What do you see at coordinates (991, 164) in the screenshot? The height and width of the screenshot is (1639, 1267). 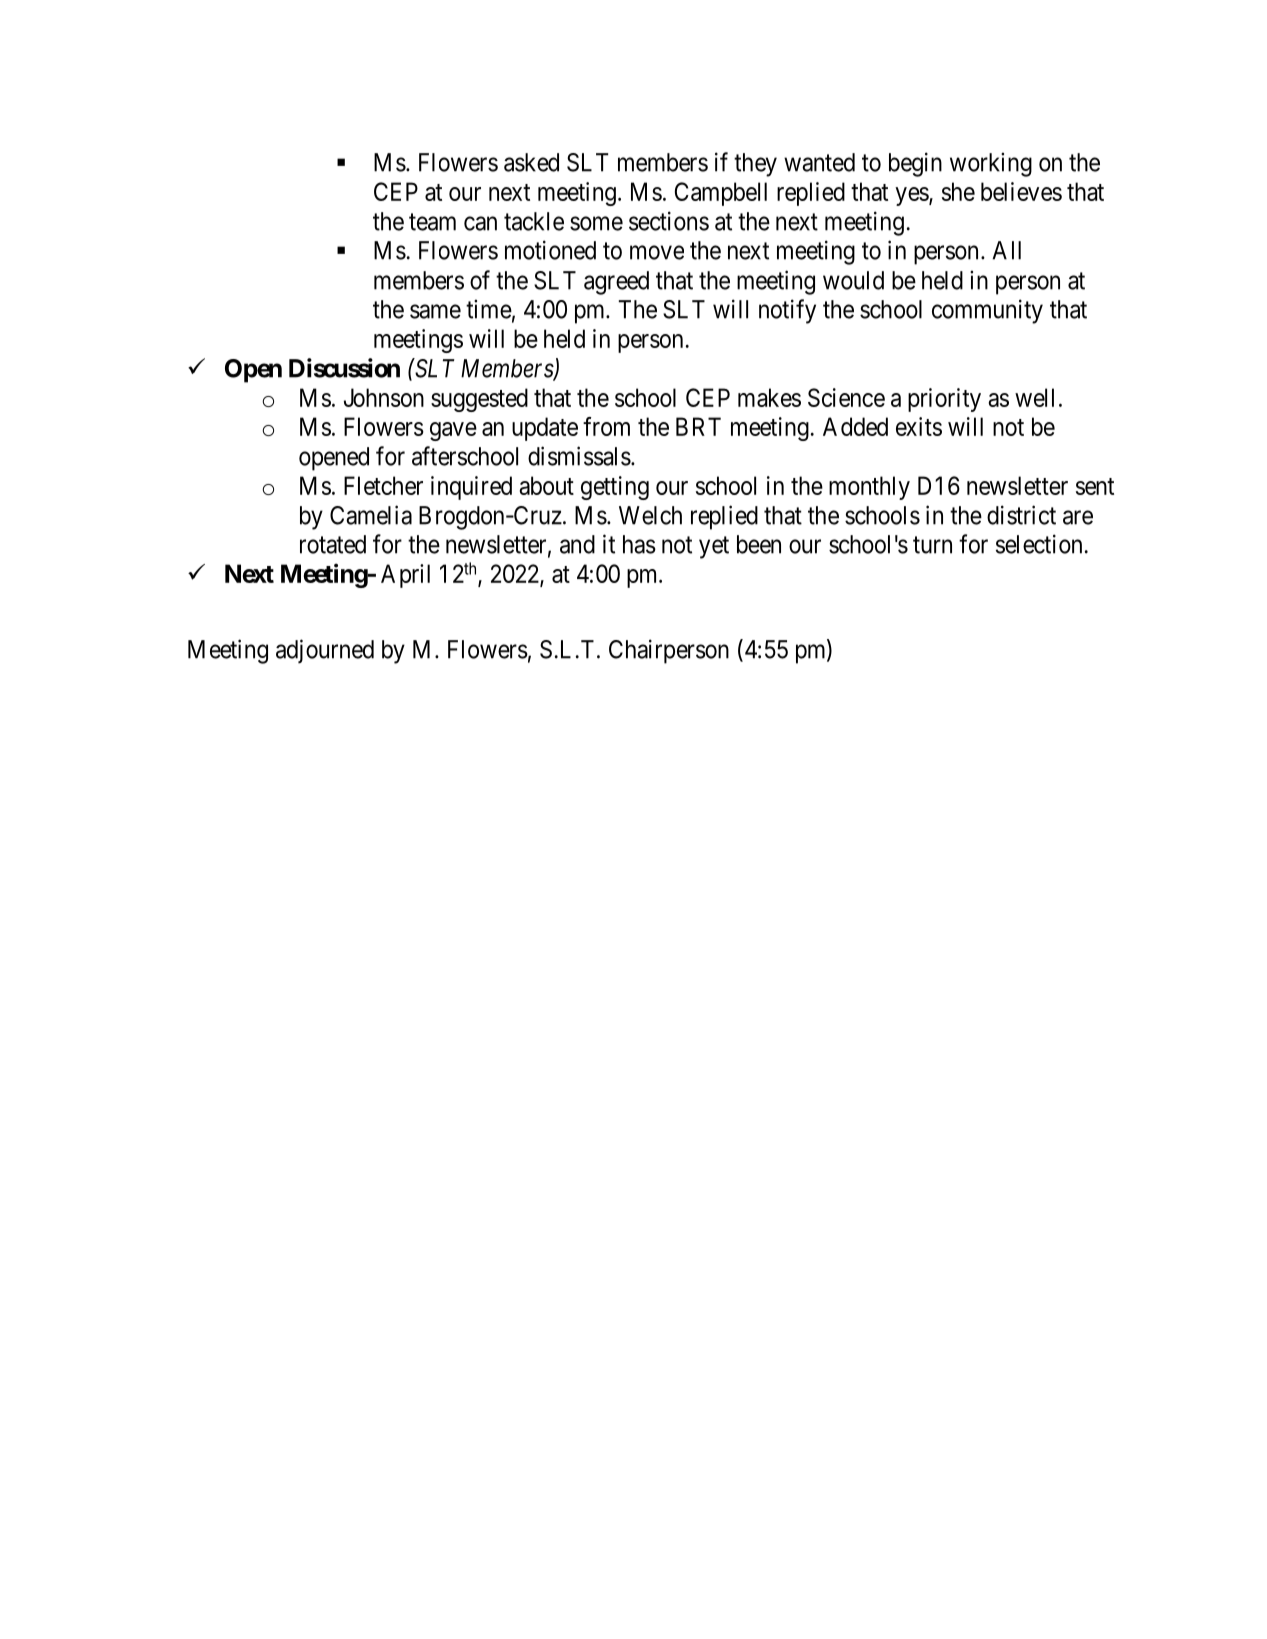 I see `working` at bounding box center [991, 164].
